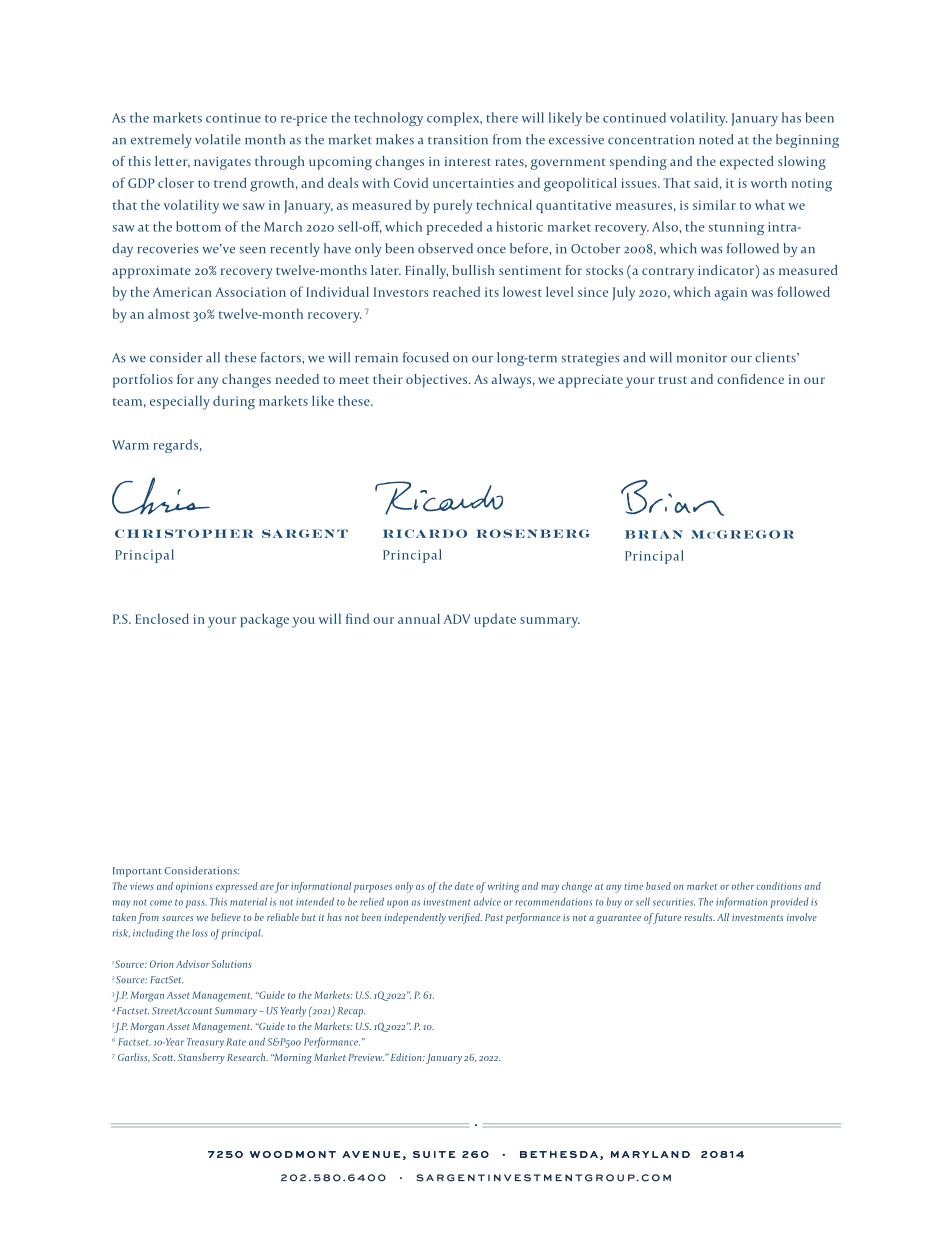 This image has width=952, height=1233. What do you see at coordinates (218, 139) in the image?
I see `volatile` at bounding box center [218, 139].
